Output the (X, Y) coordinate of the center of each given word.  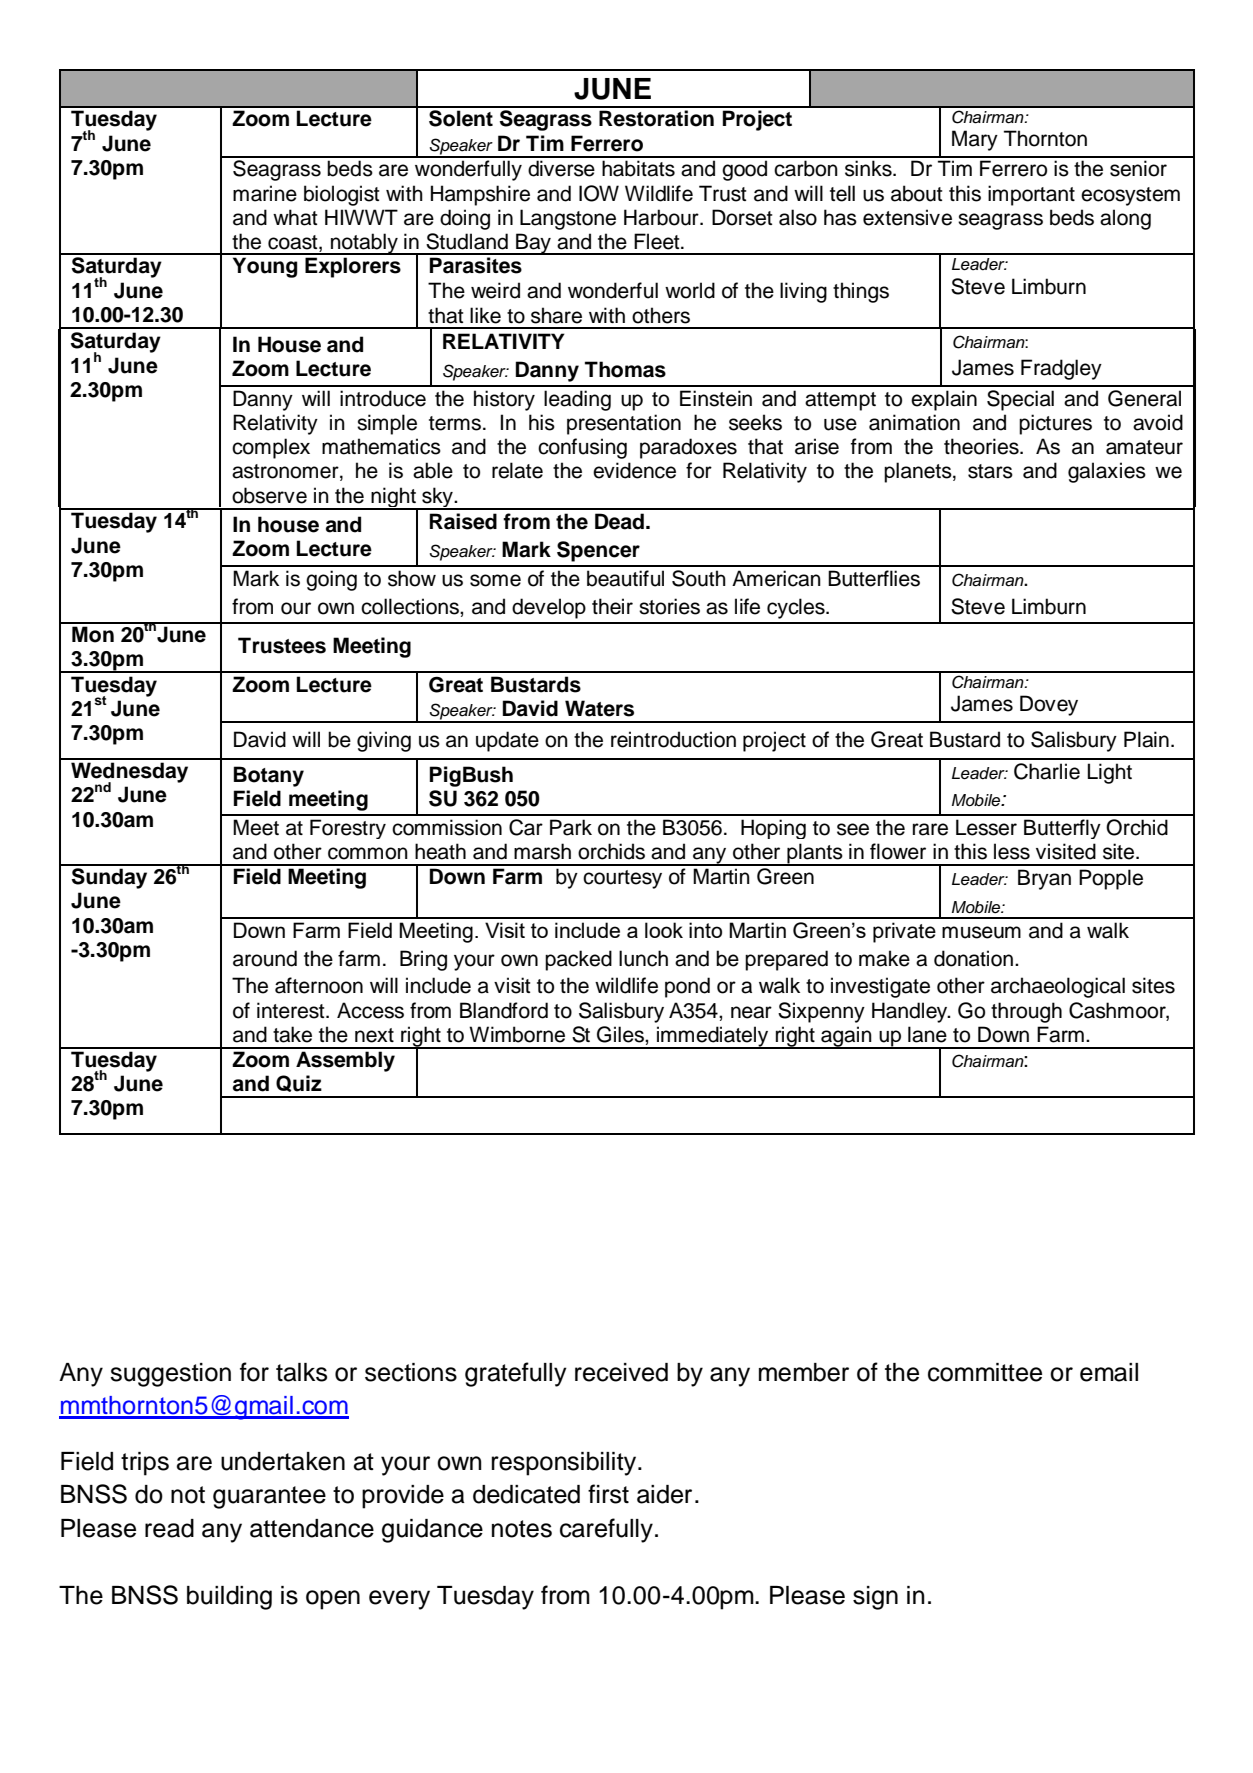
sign (875, 1598)
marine (265, 193)
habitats (638, 168)
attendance (312, 1528)
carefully (606, 1530)
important (1031, 195)
